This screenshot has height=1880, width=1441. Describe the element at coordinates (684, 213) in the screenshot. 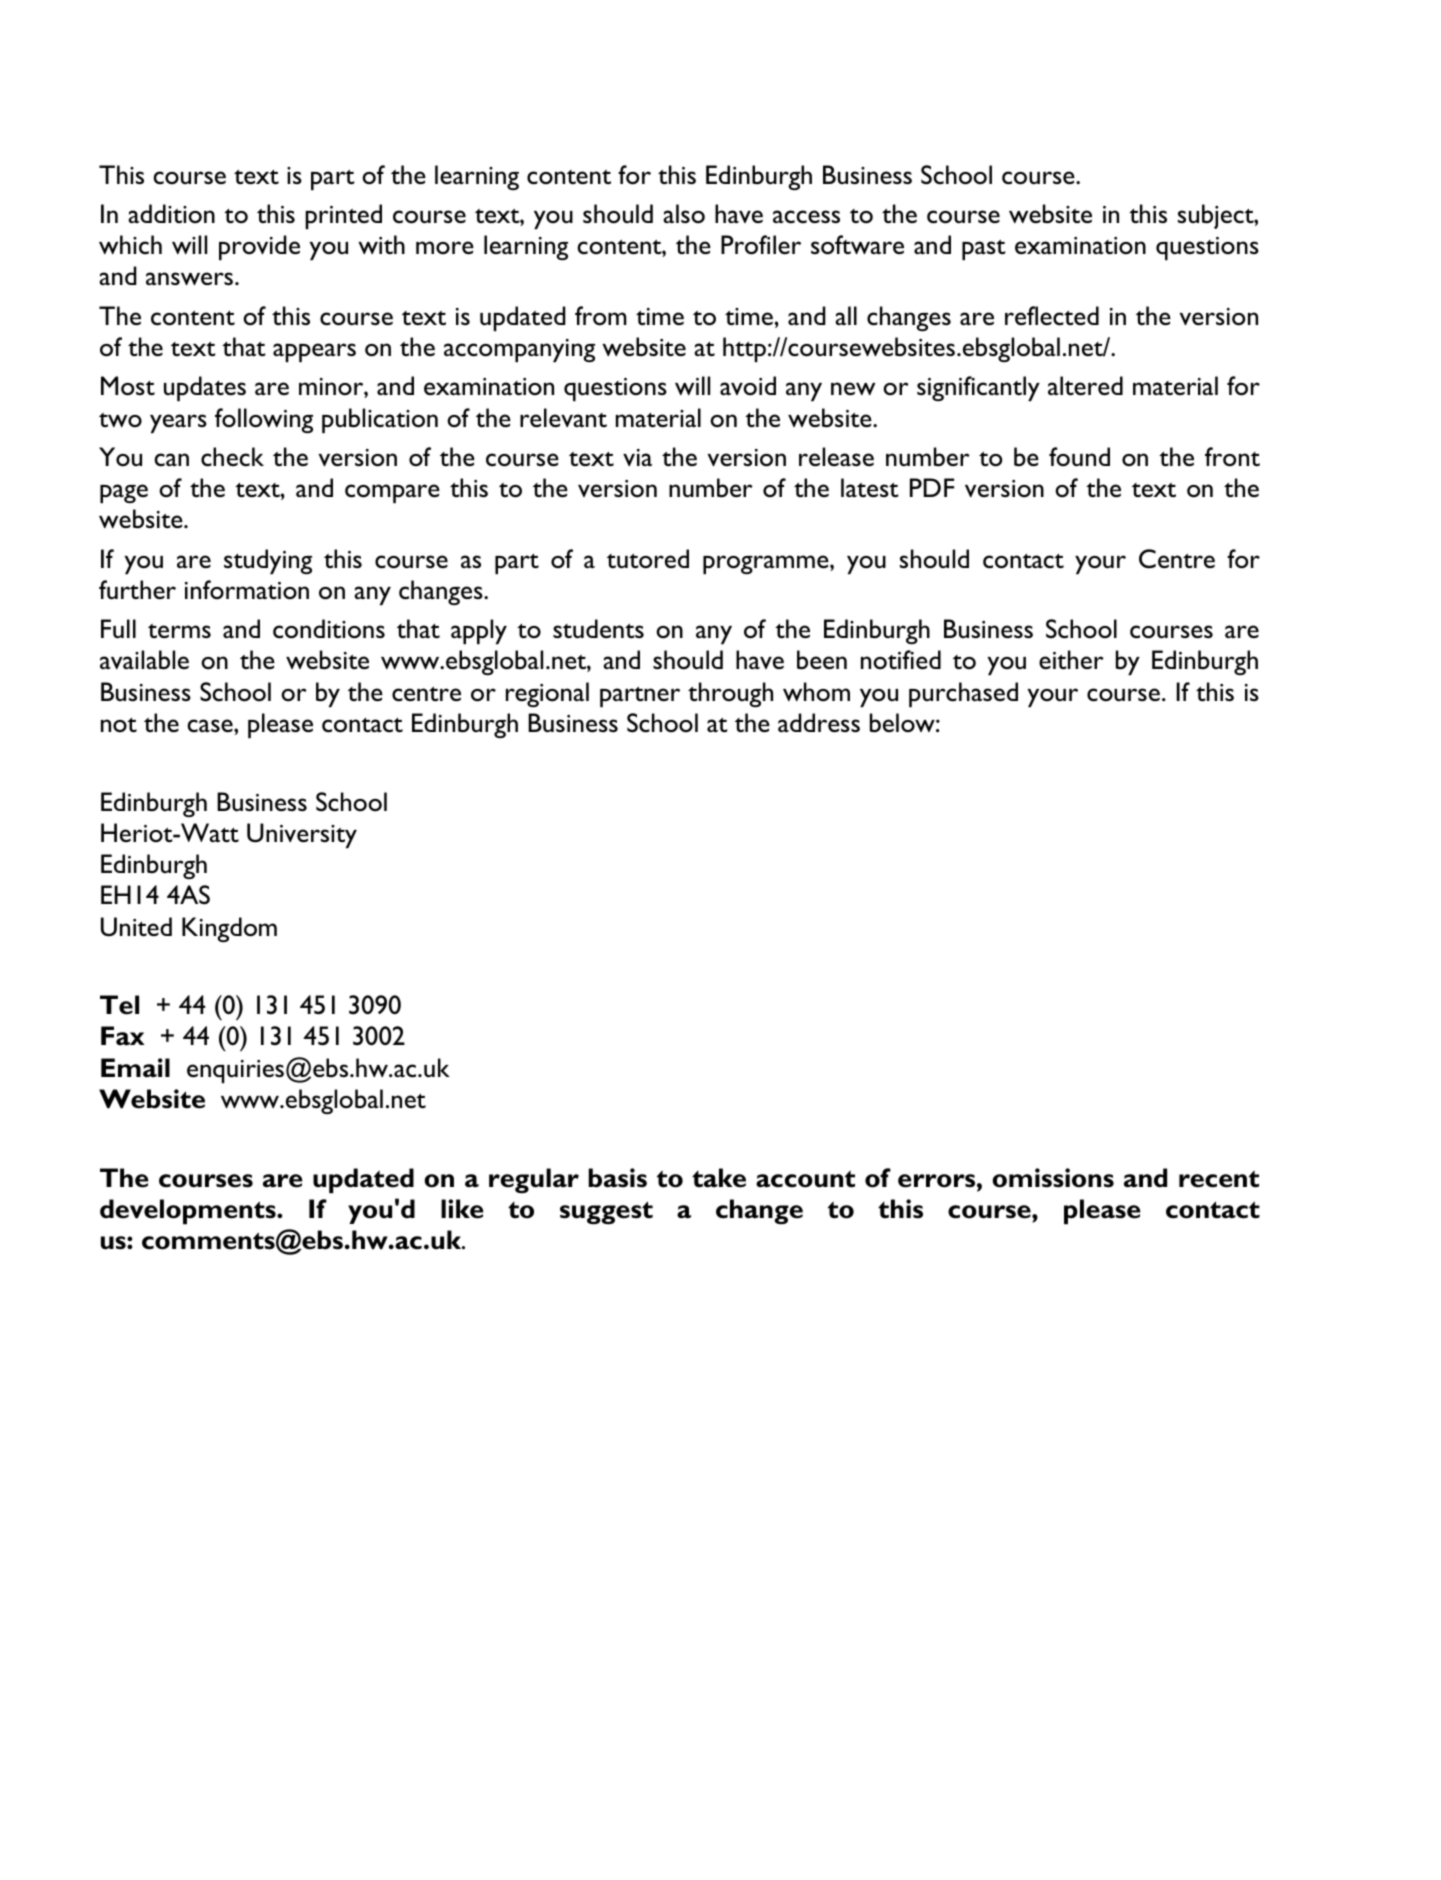

I see `also` at that location.
